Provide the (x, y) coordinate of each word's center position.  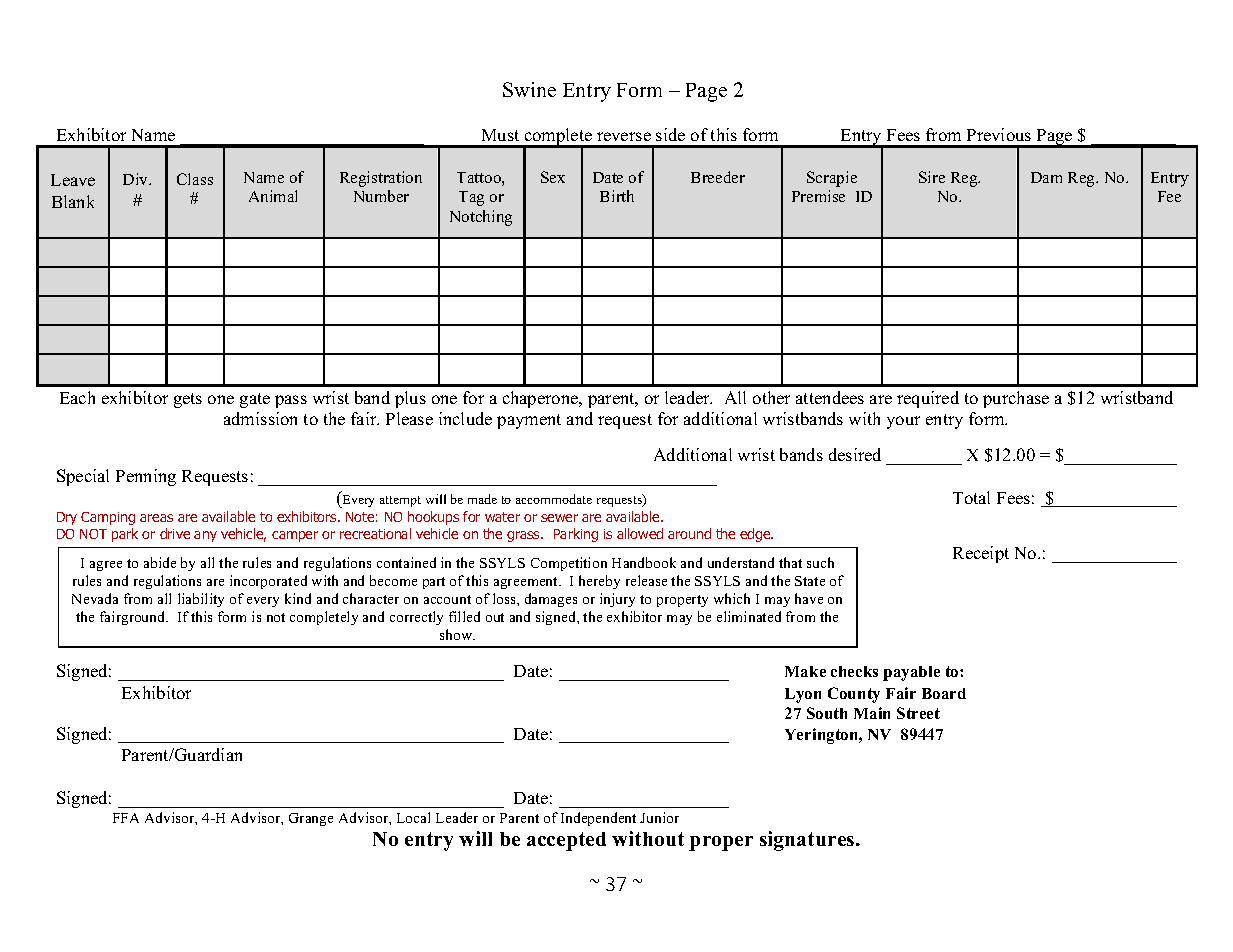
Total (971, 497)
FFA (126, 818)
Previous (999, 134)
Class (195, 179)
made (482, 499)
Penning (146, 477)
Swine (529, 89)
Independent (598, 819)
